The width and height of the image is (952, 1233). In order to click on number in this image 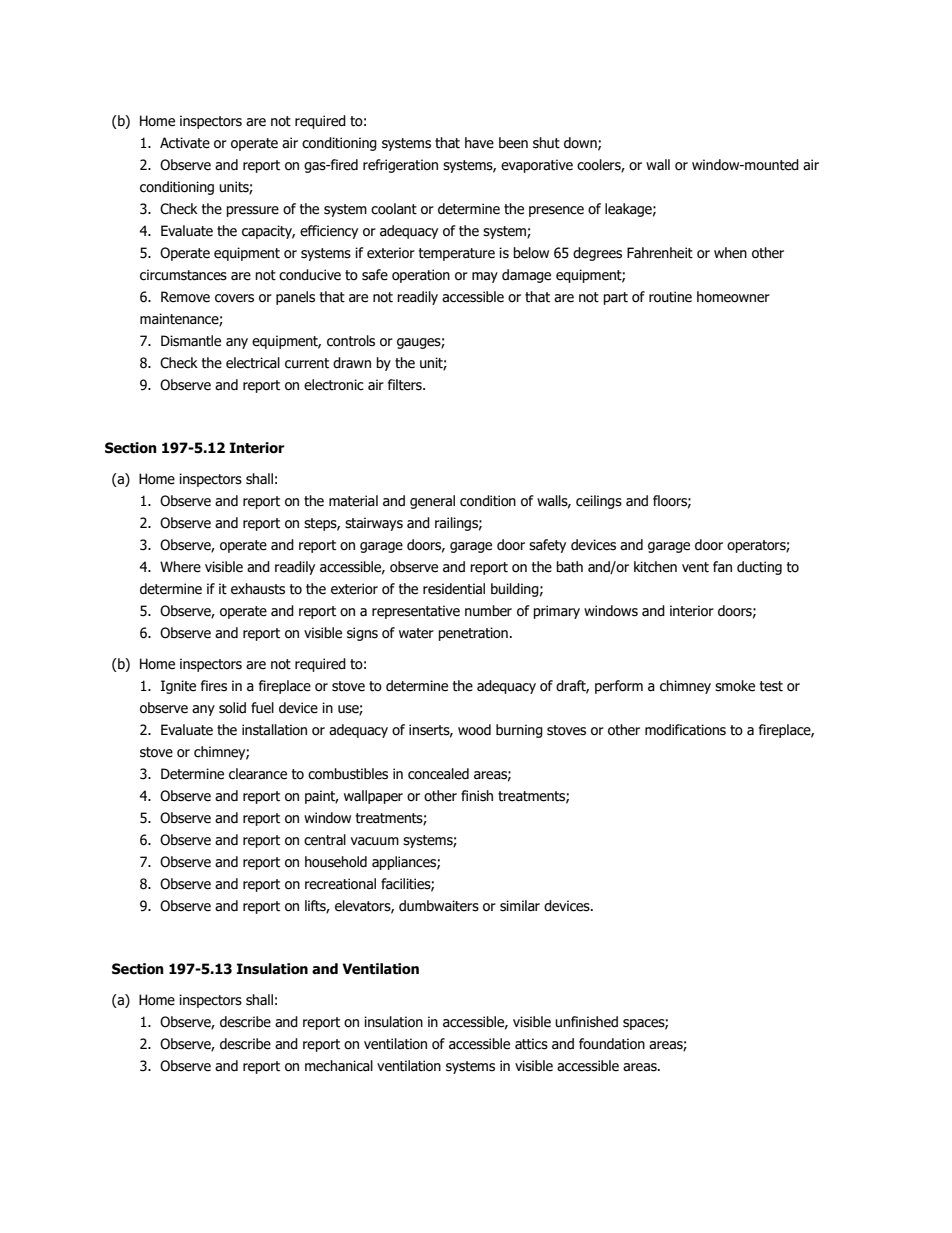, I will do `click(488, 611)`.
